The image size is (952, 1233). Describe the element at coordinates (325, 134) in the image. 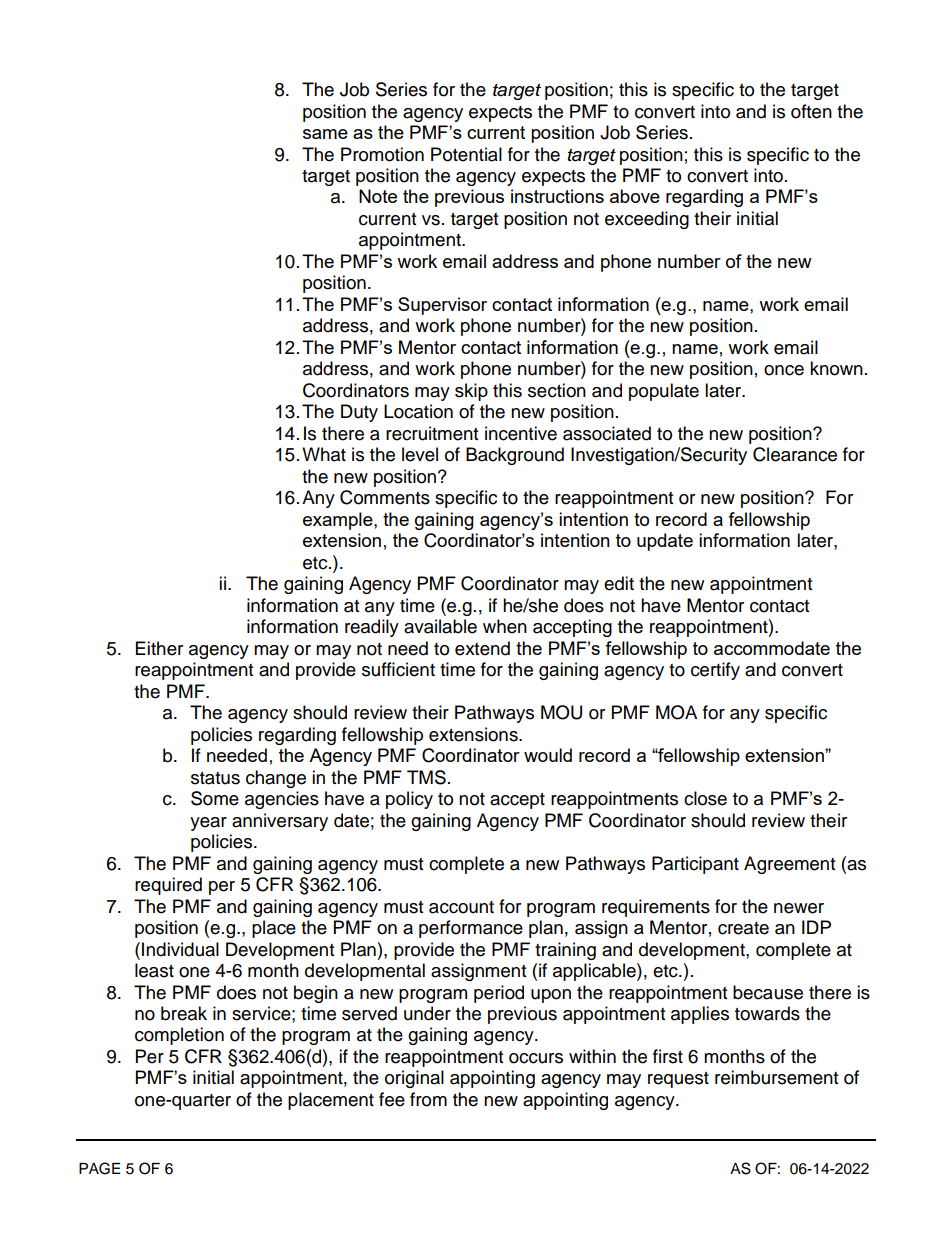

I see `same` at that location.
